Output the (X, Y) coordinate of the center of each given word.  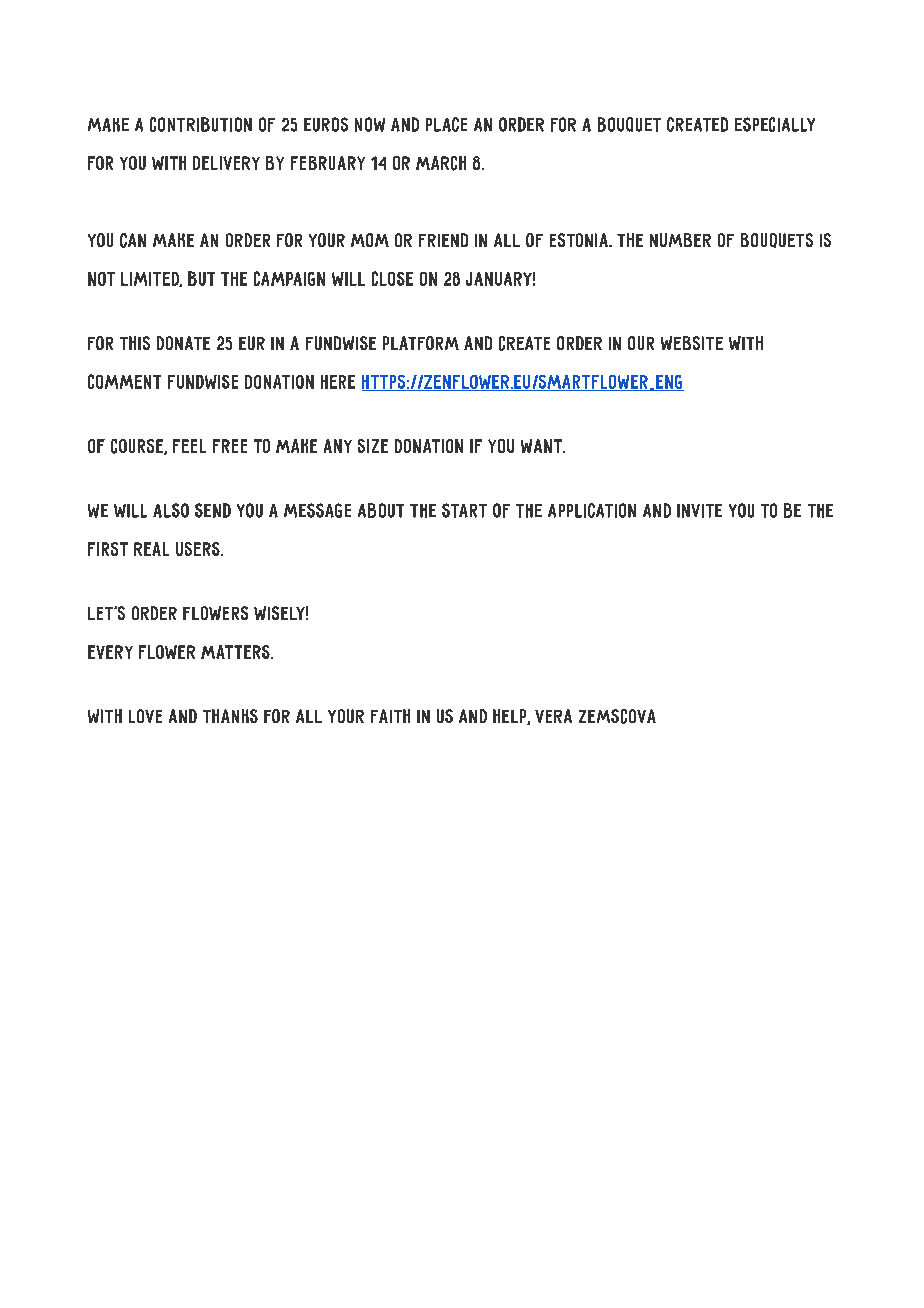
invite (699, 511)
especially (775, 124)
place (446, 124)
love (145, 716)
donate (183, 343)
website (692, 343)
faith (390, 716)
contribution (201, 124)
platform (421, 343)
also (171, 510)
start (464, 510)
